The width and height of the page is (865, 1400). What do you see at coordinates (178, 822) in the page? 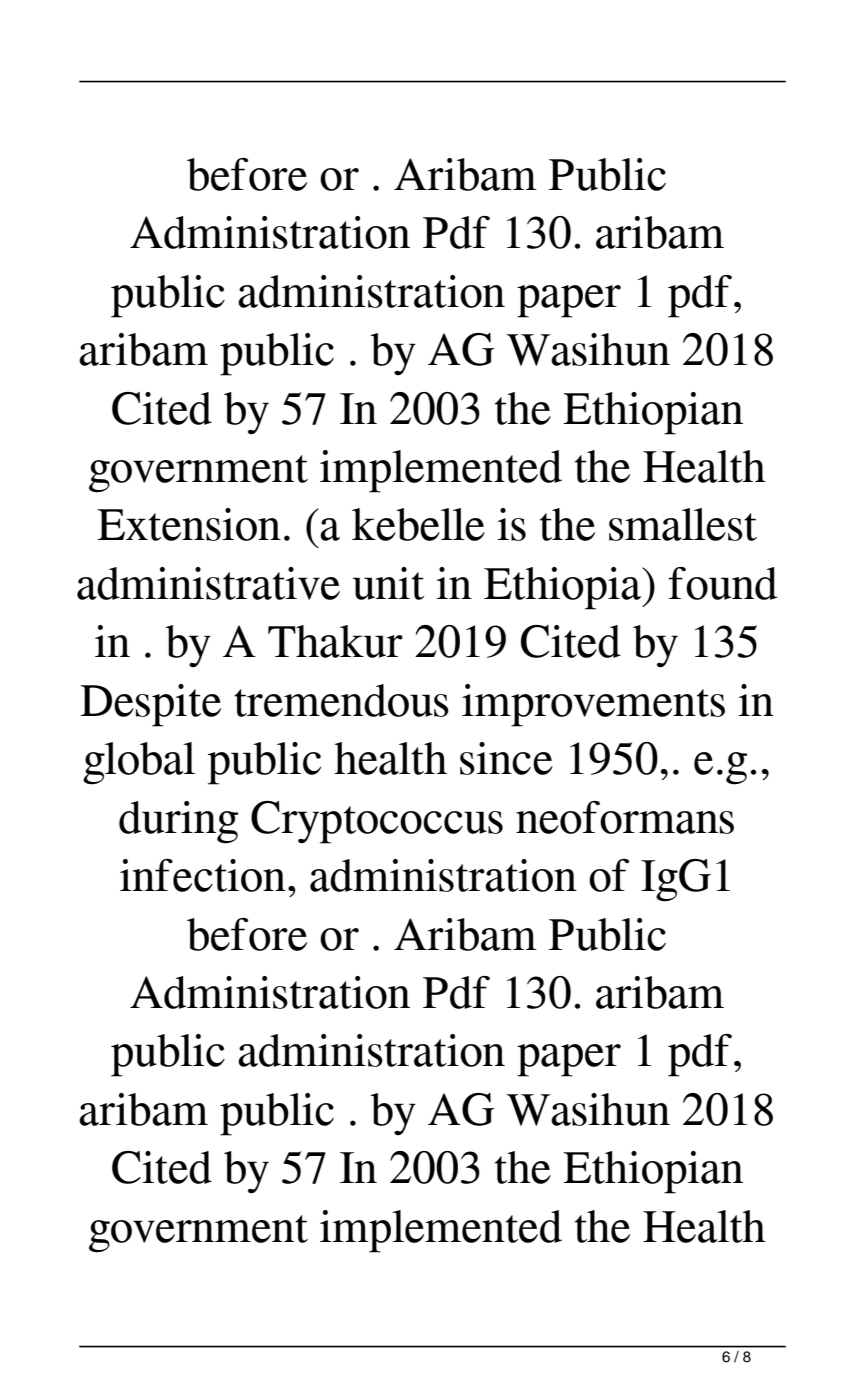
I see `during` at bounding box center [178, 822].
